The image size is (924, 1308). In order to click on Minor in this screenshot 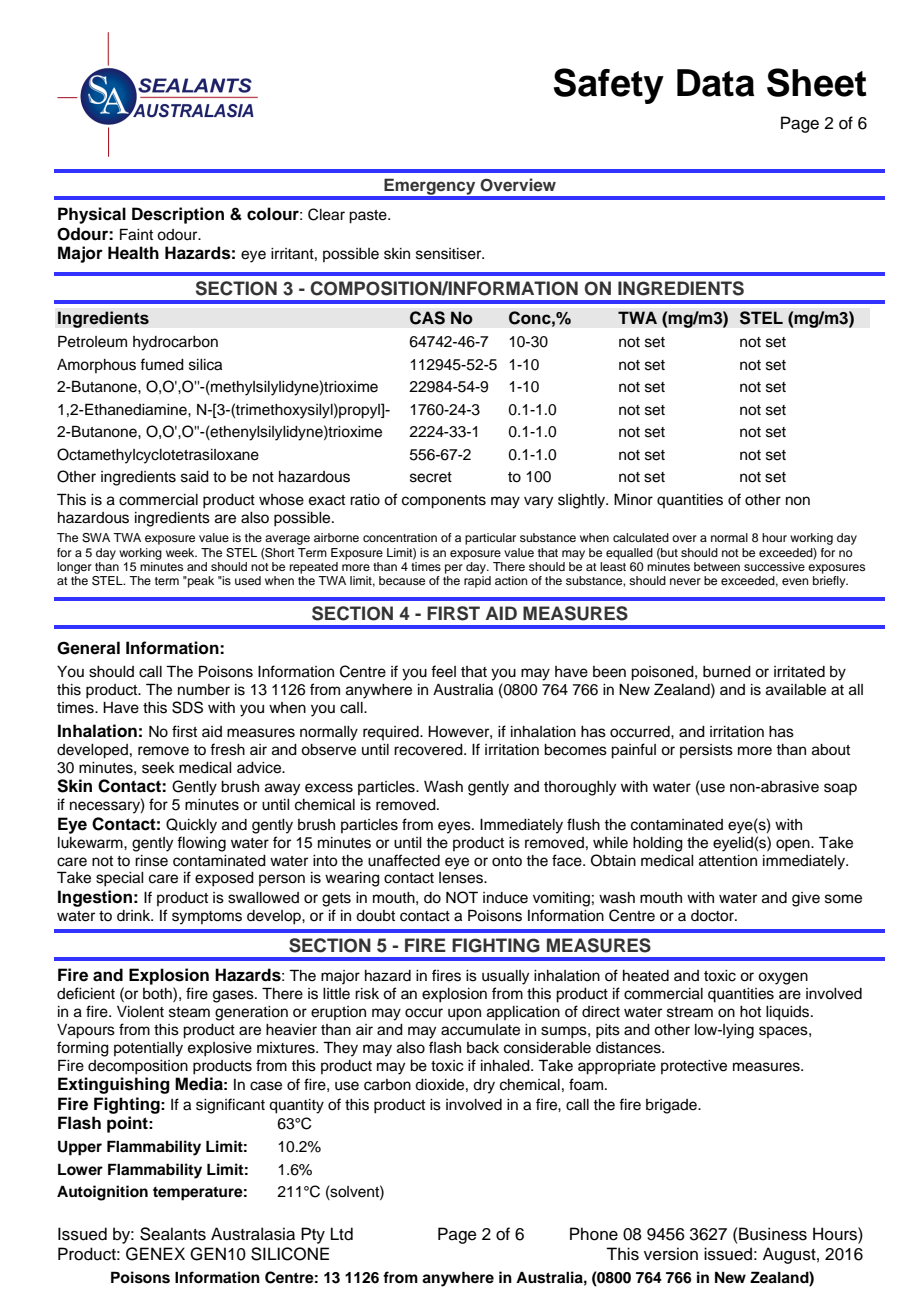, I will do `click(633, 499)`.
